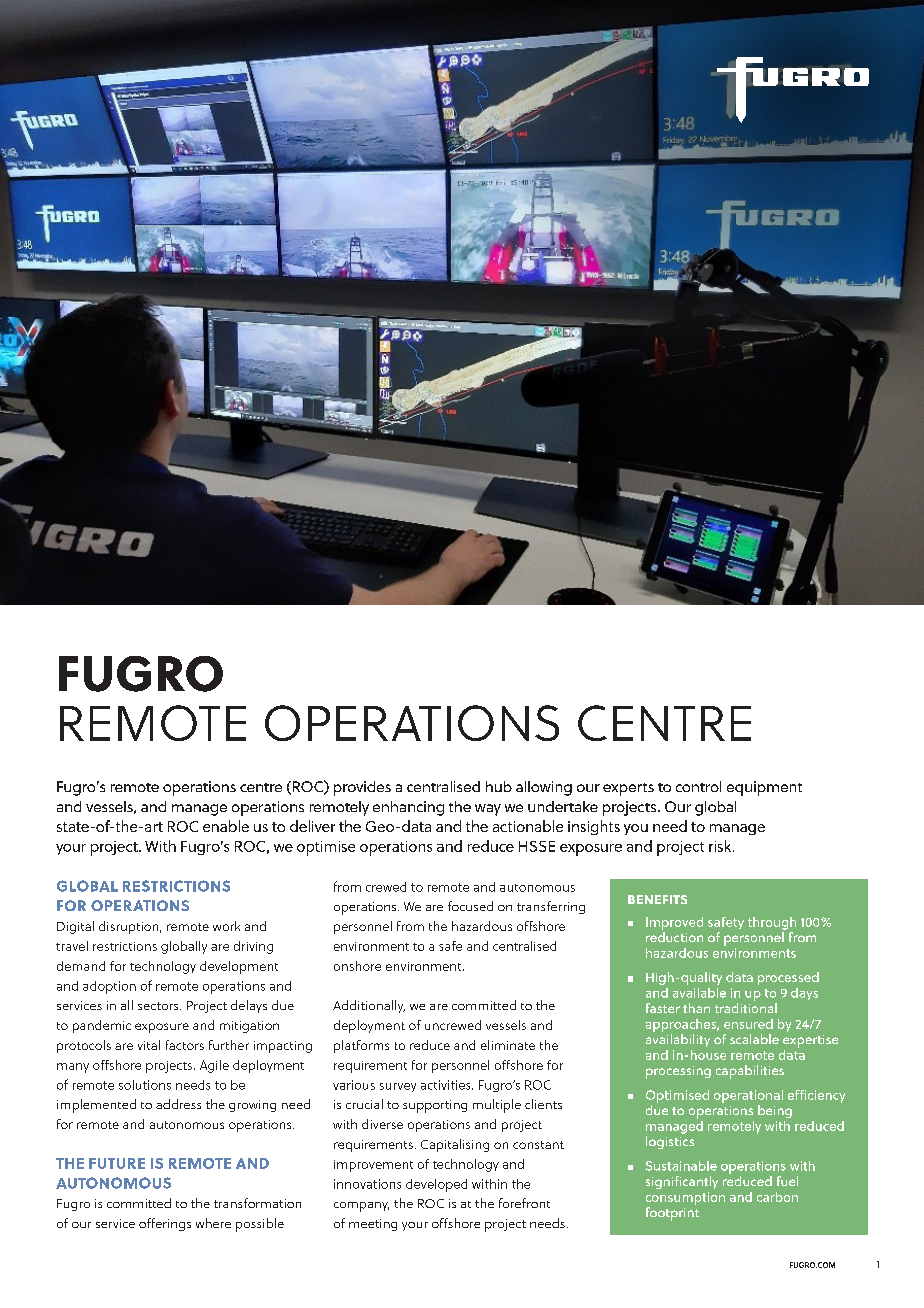 The image size is (924, 1308). I want to click on Additionally, so click(369, 1006).
